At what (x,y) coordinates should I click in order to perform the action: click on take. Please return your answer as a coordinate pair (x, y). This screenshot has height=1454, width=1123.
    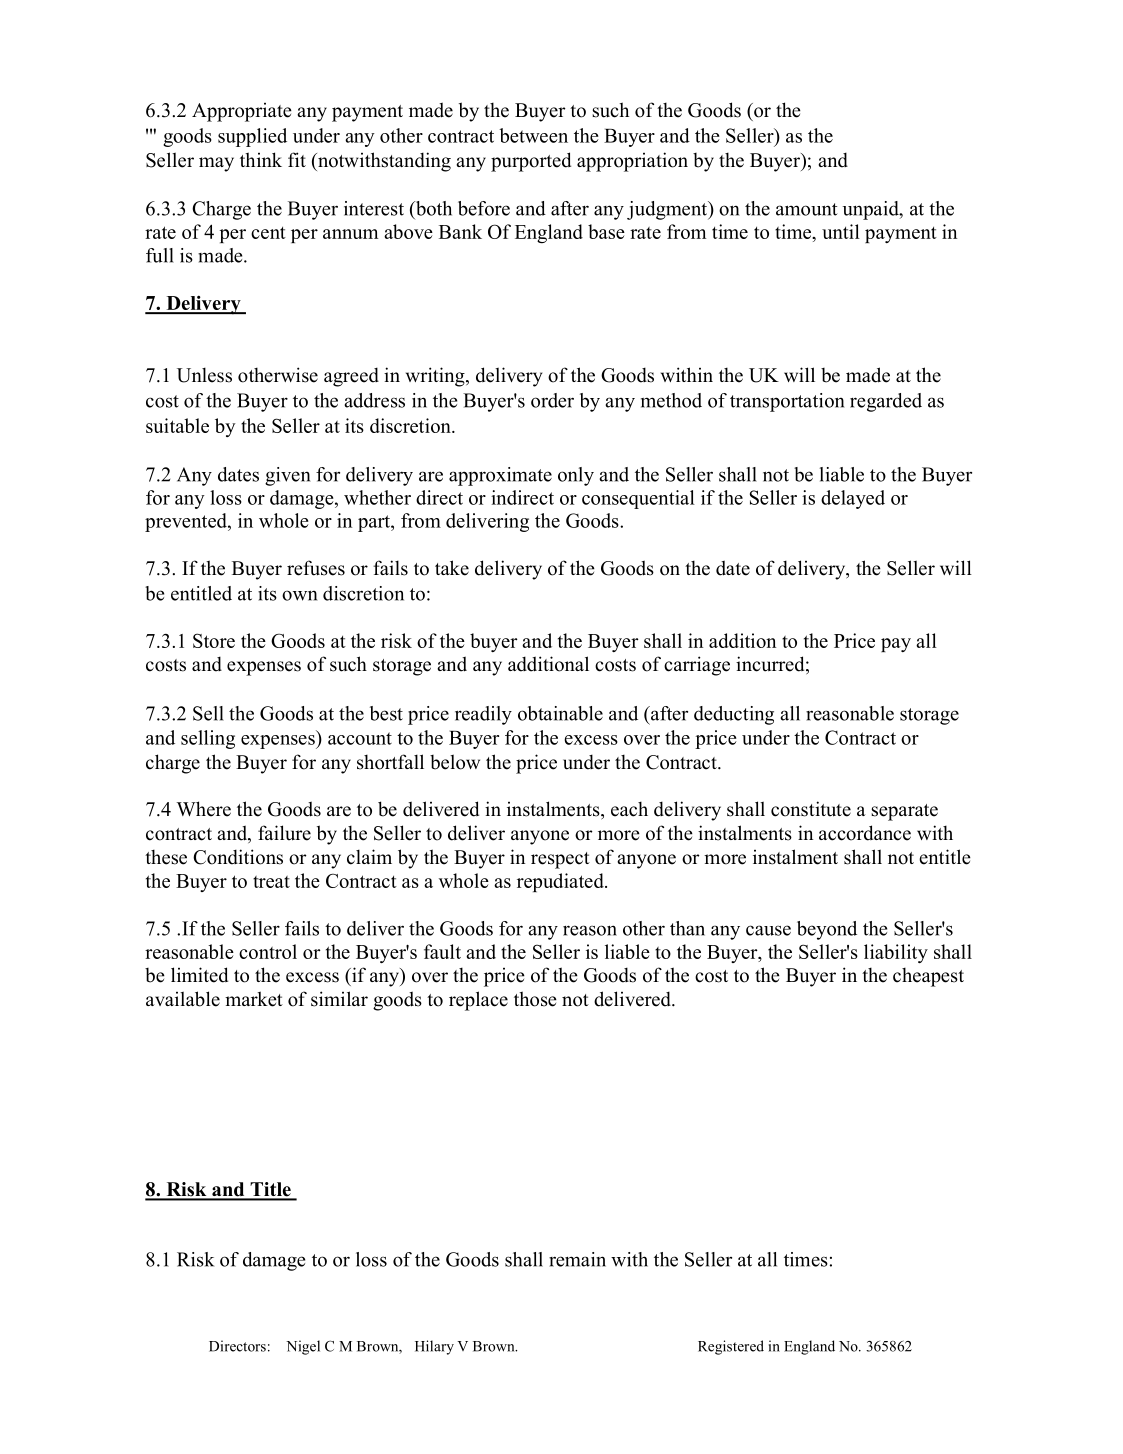
    Looking at the image, I should click on (452, 568).
